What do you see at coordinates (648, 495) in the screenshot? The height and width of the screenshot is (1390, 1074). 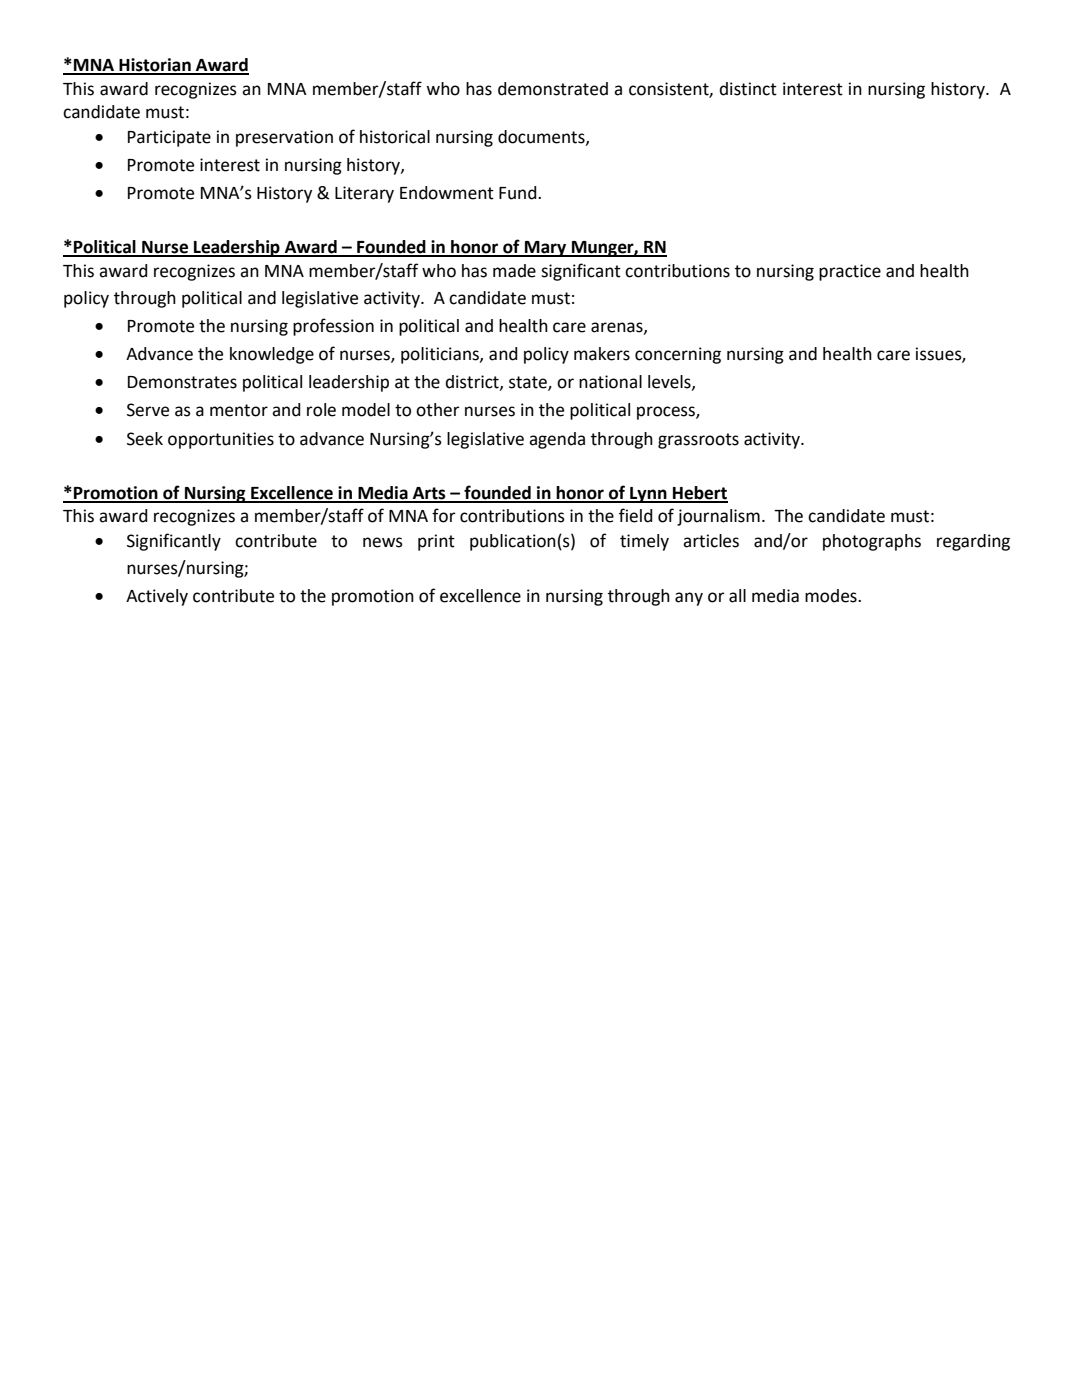 I see `Lynn` at bounding box center [648, 495].
